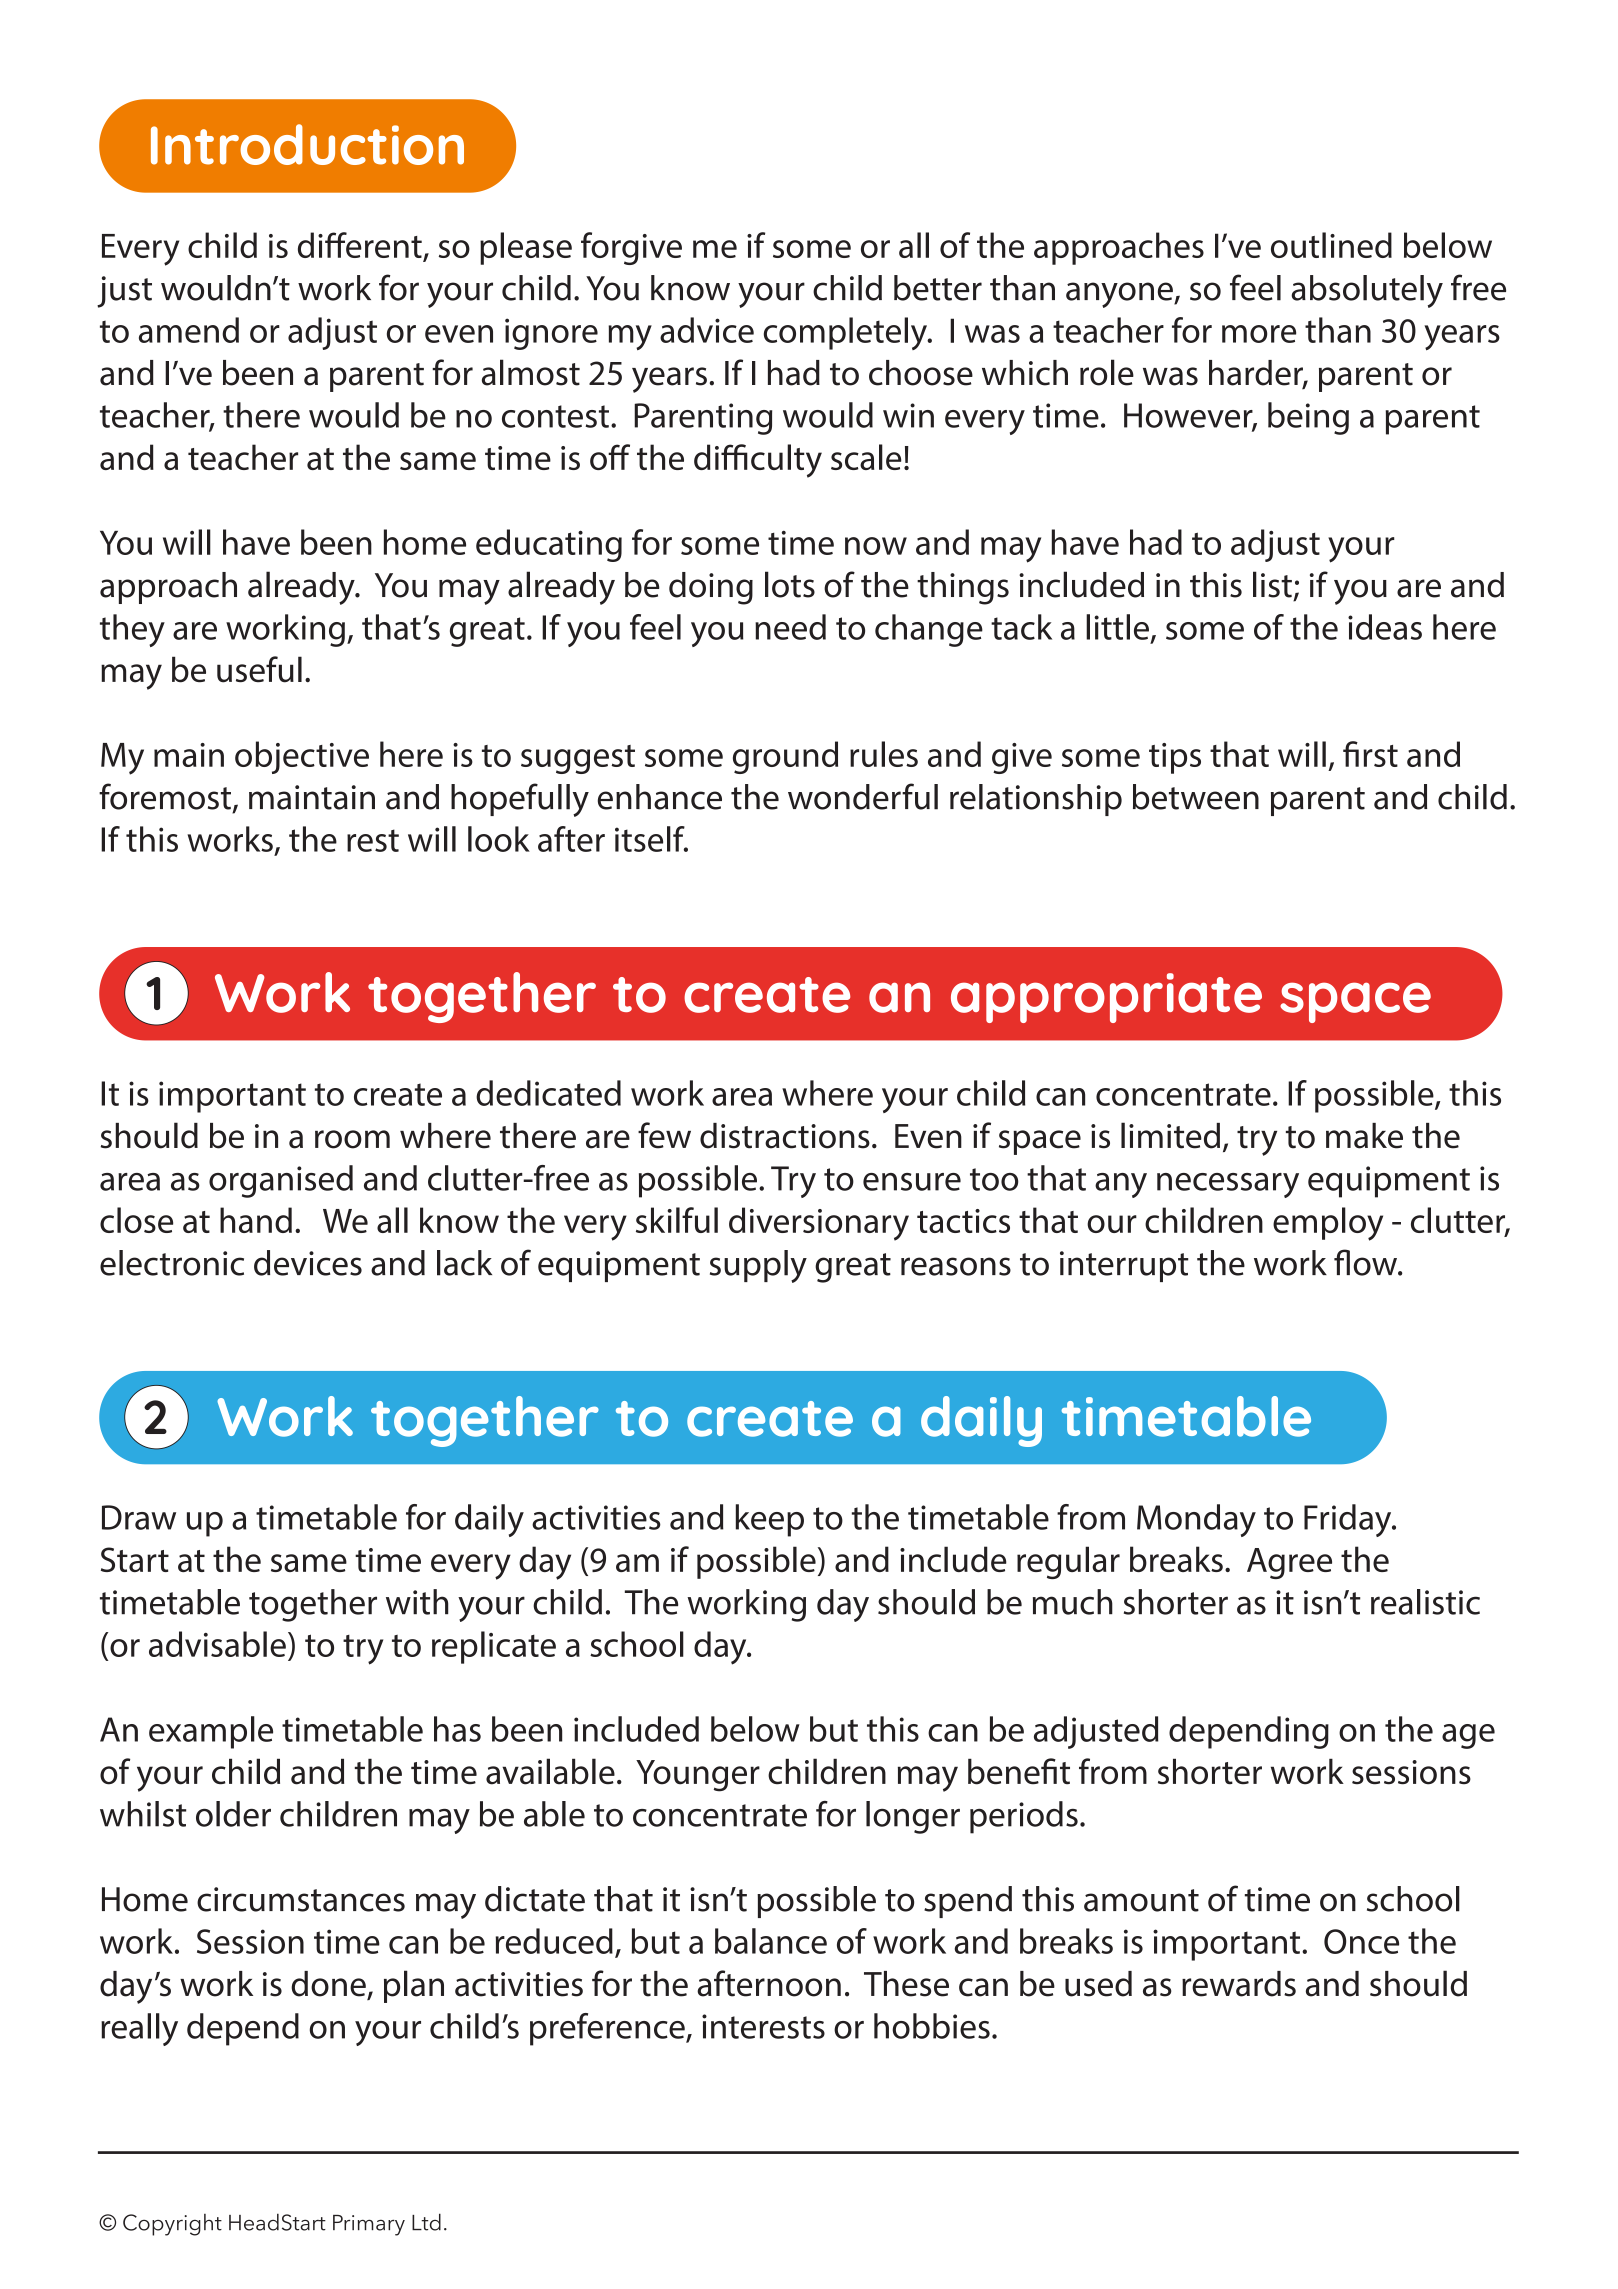 The image size is (1618, 2289). Describe the element at coordinates (846, 333) in the screenshot. I see `completely` at that location.
